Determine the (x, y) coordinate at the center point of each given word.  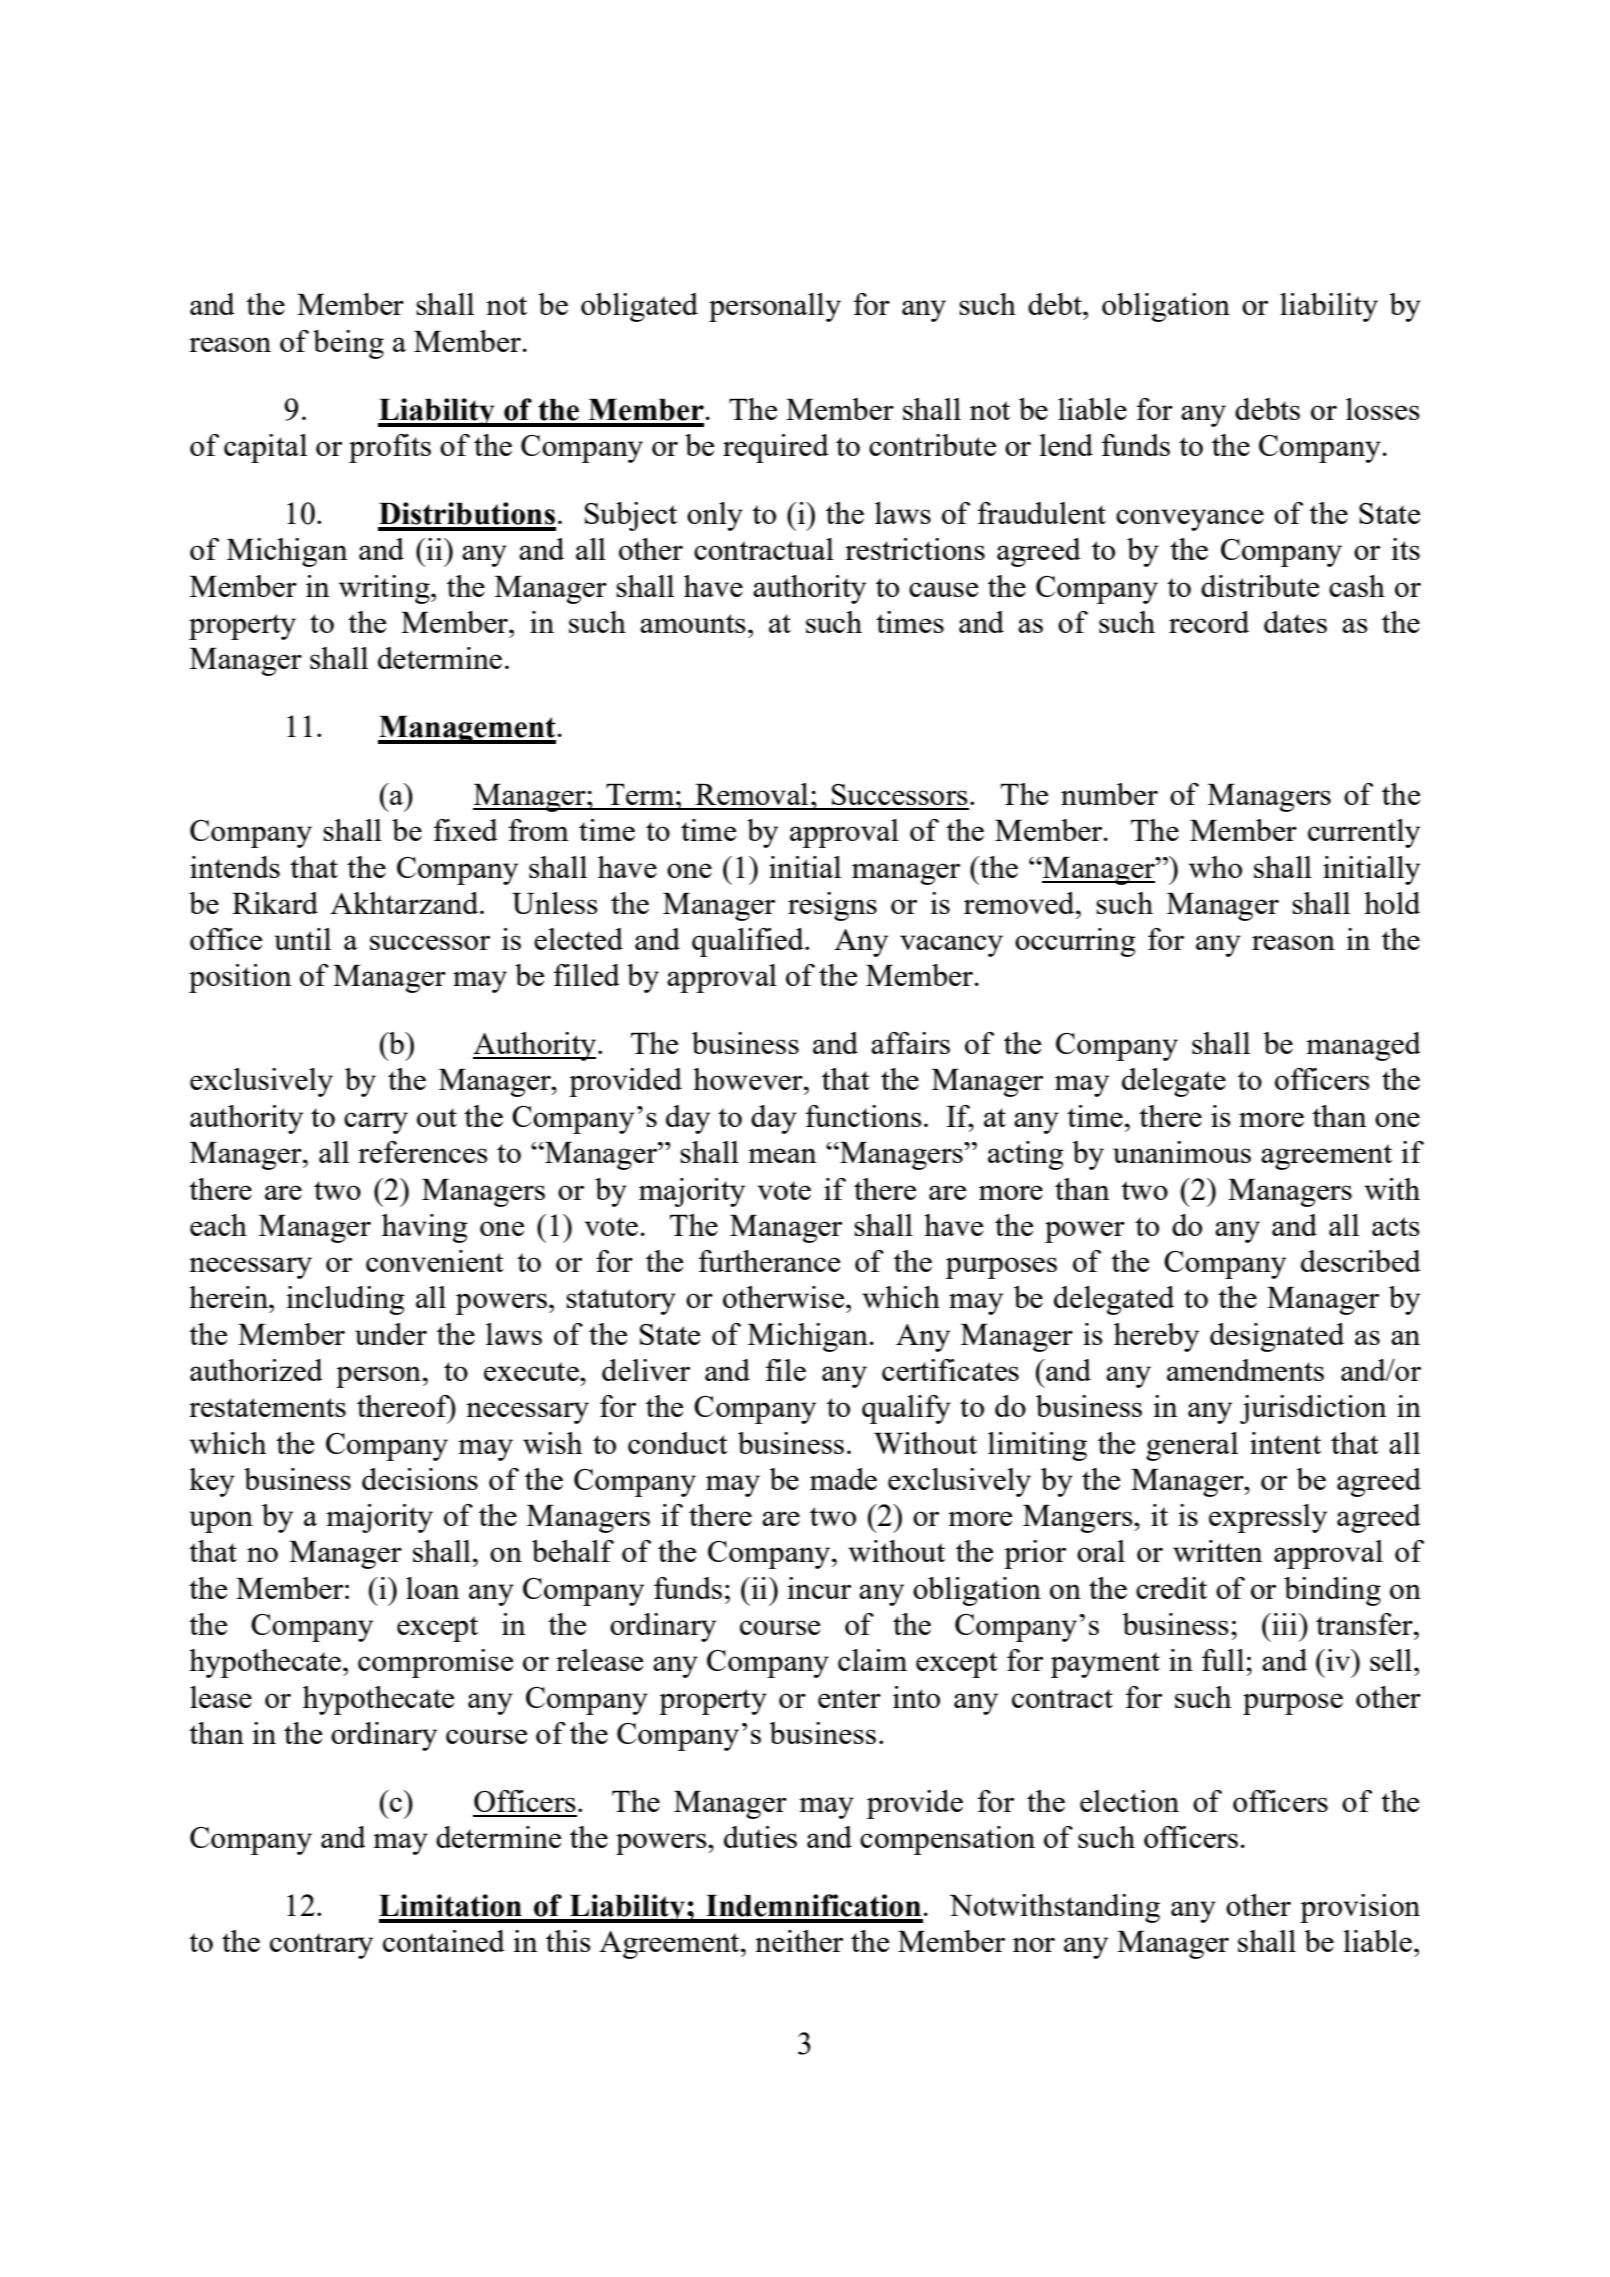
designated (1277, 1337)
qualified (749, 942)
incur (819, 1588)
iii (1284, 1624)
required (776, 448)
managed (1363, 1046)
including (345, 1300)
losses (1383, 409)
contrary (321, 1946)
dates (1295, 622)
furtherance (769, 1261)
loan (433, 1588)
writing (385, 589)
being (348, 344)
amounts (693, 623)
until (302, 939)
